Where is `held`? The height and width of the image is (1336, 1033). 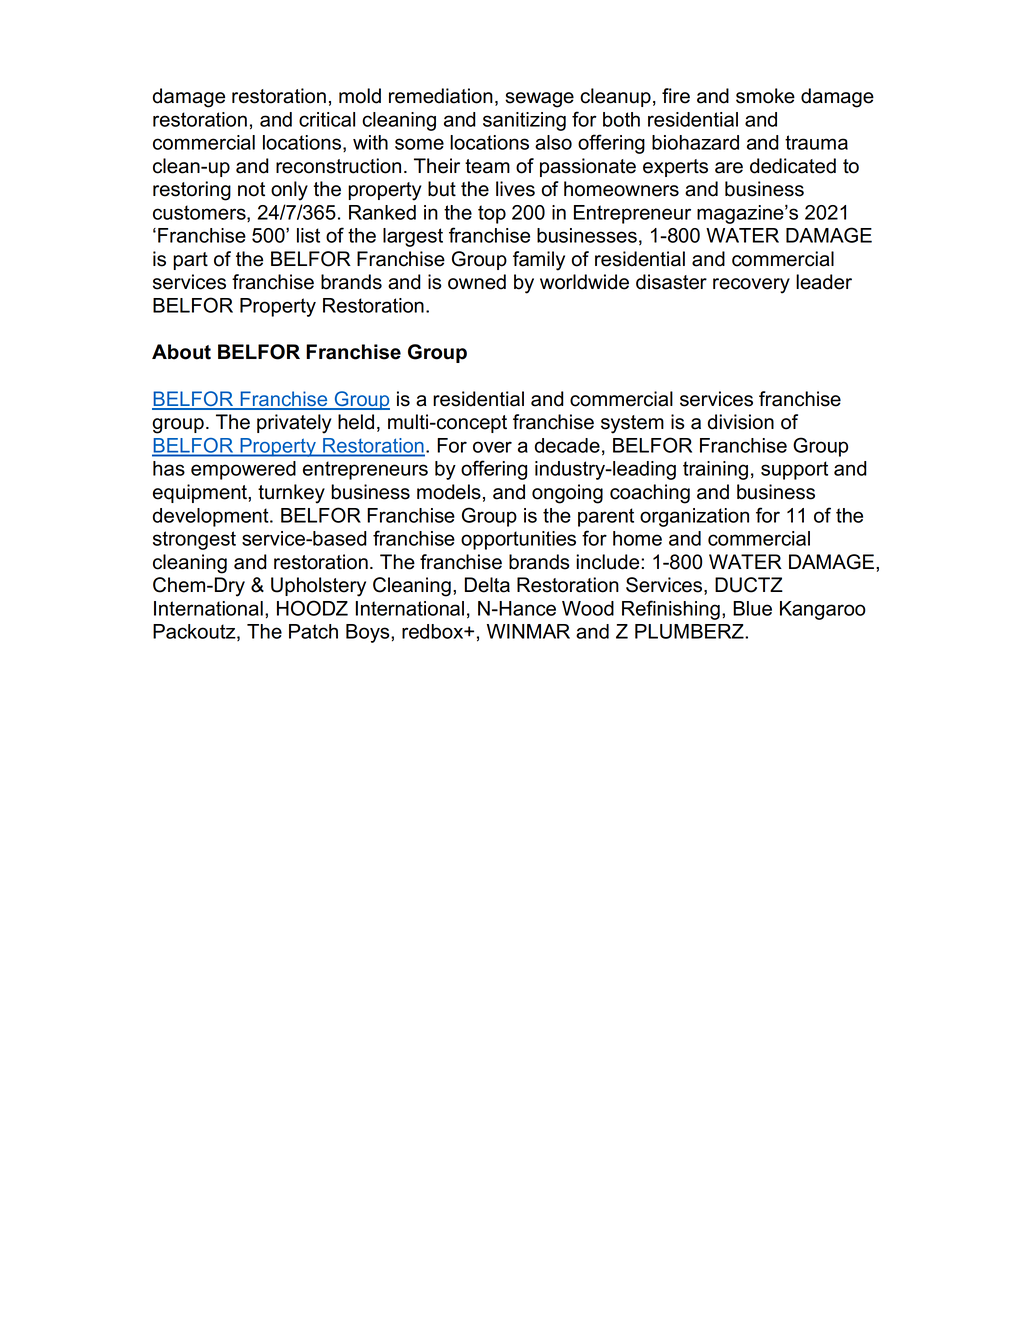
held is located at coordinates (356, 422).
